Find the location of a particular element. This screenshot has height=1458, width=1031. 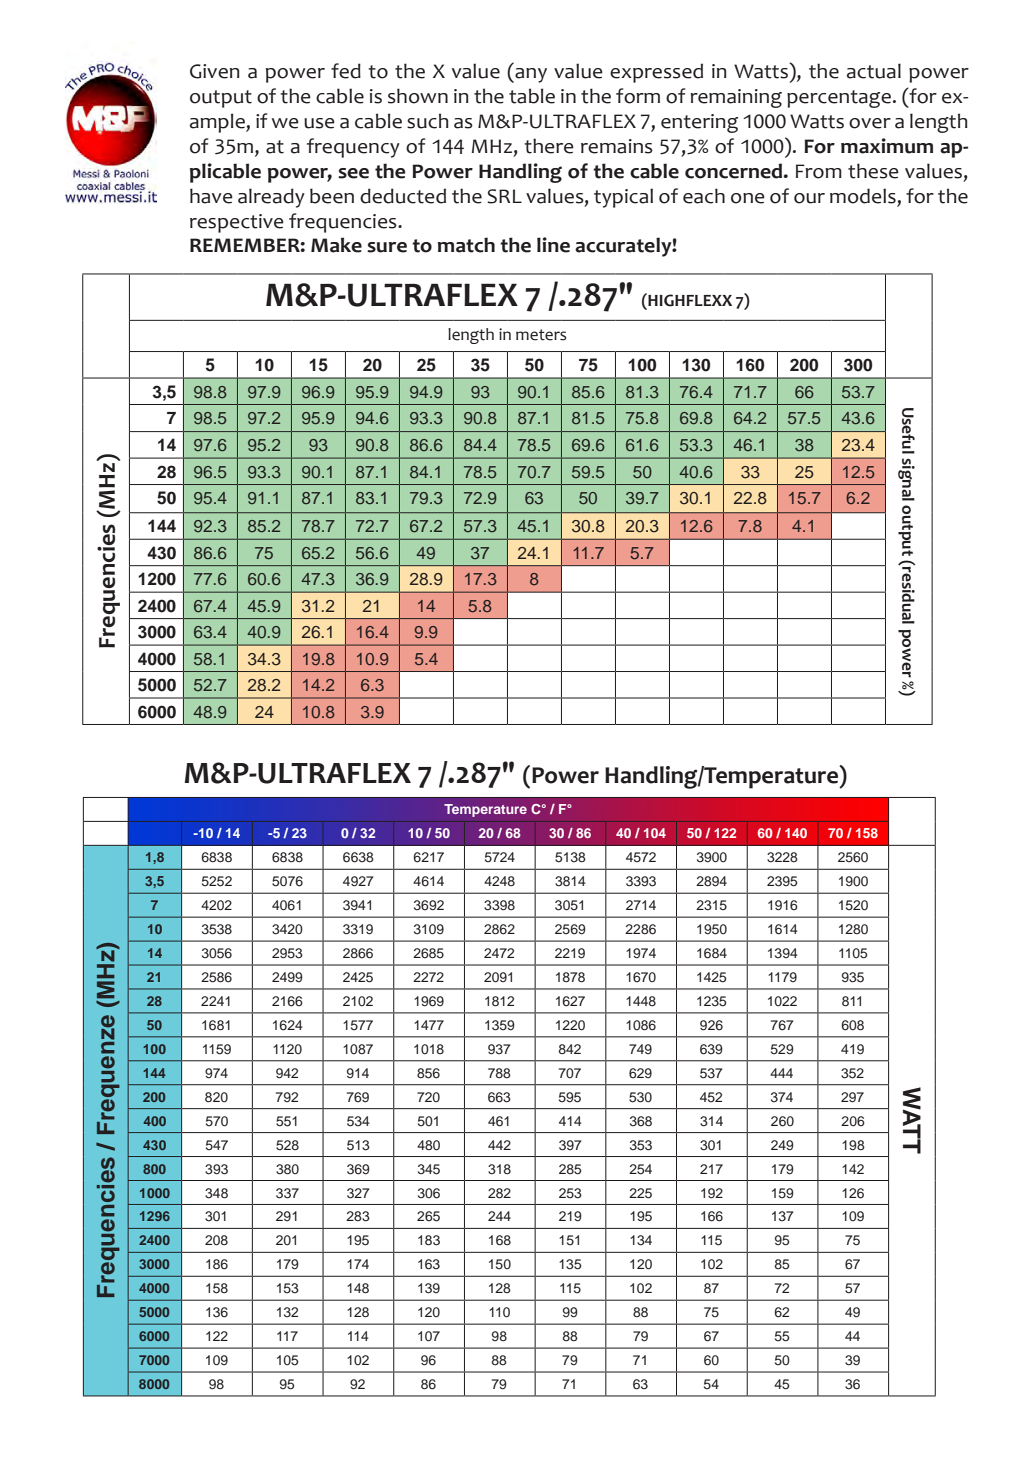

fed is located at coordinates (346, 71).
